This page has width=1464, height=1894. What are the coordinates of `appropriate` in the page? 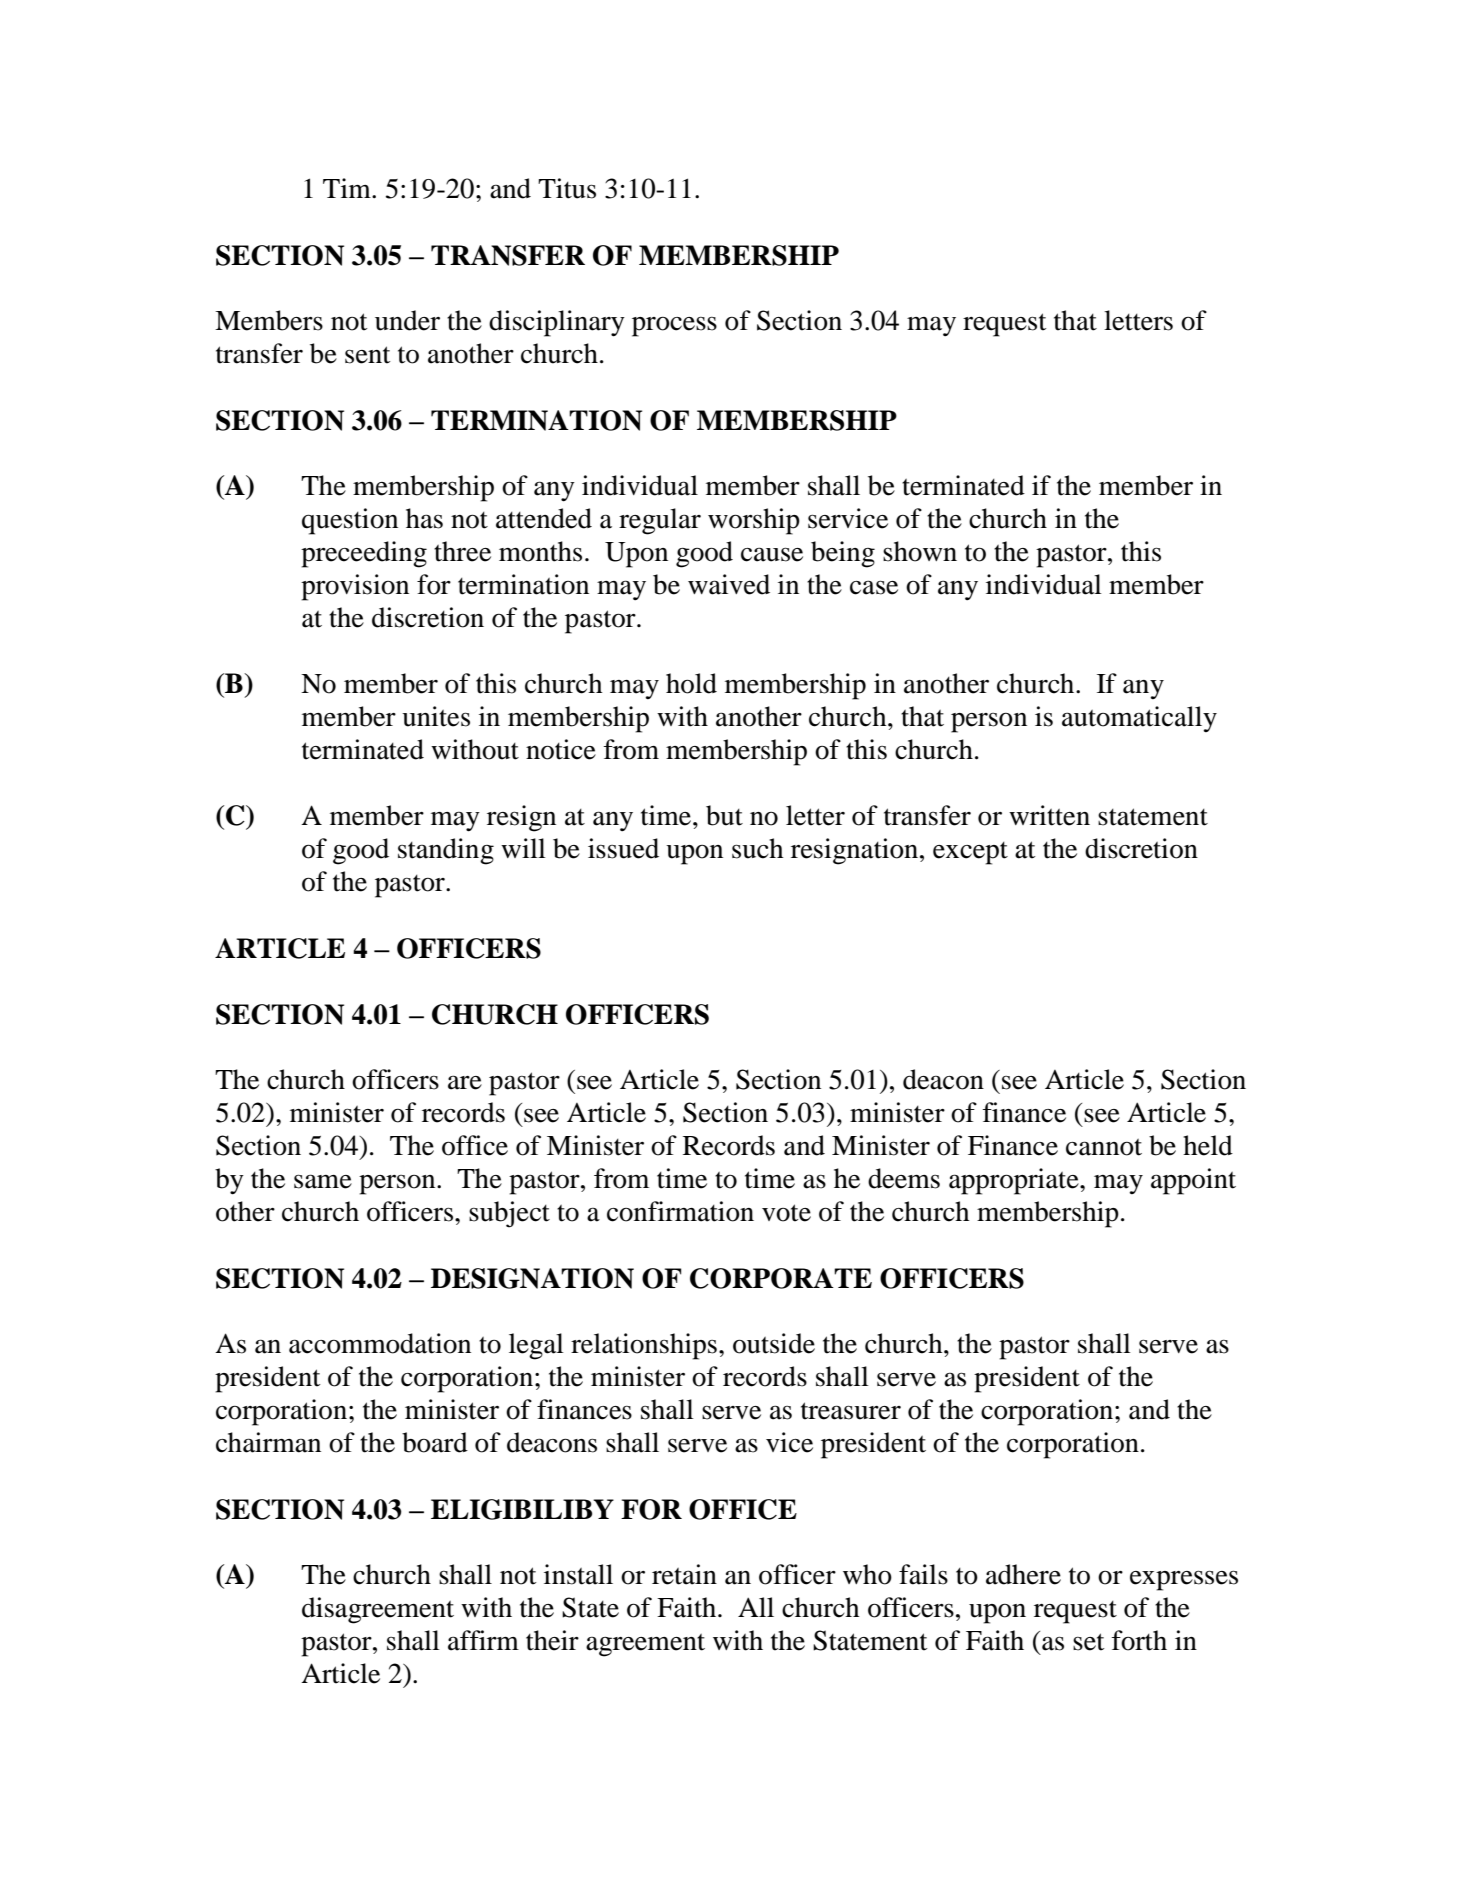 It's located at (1015, 1181).
